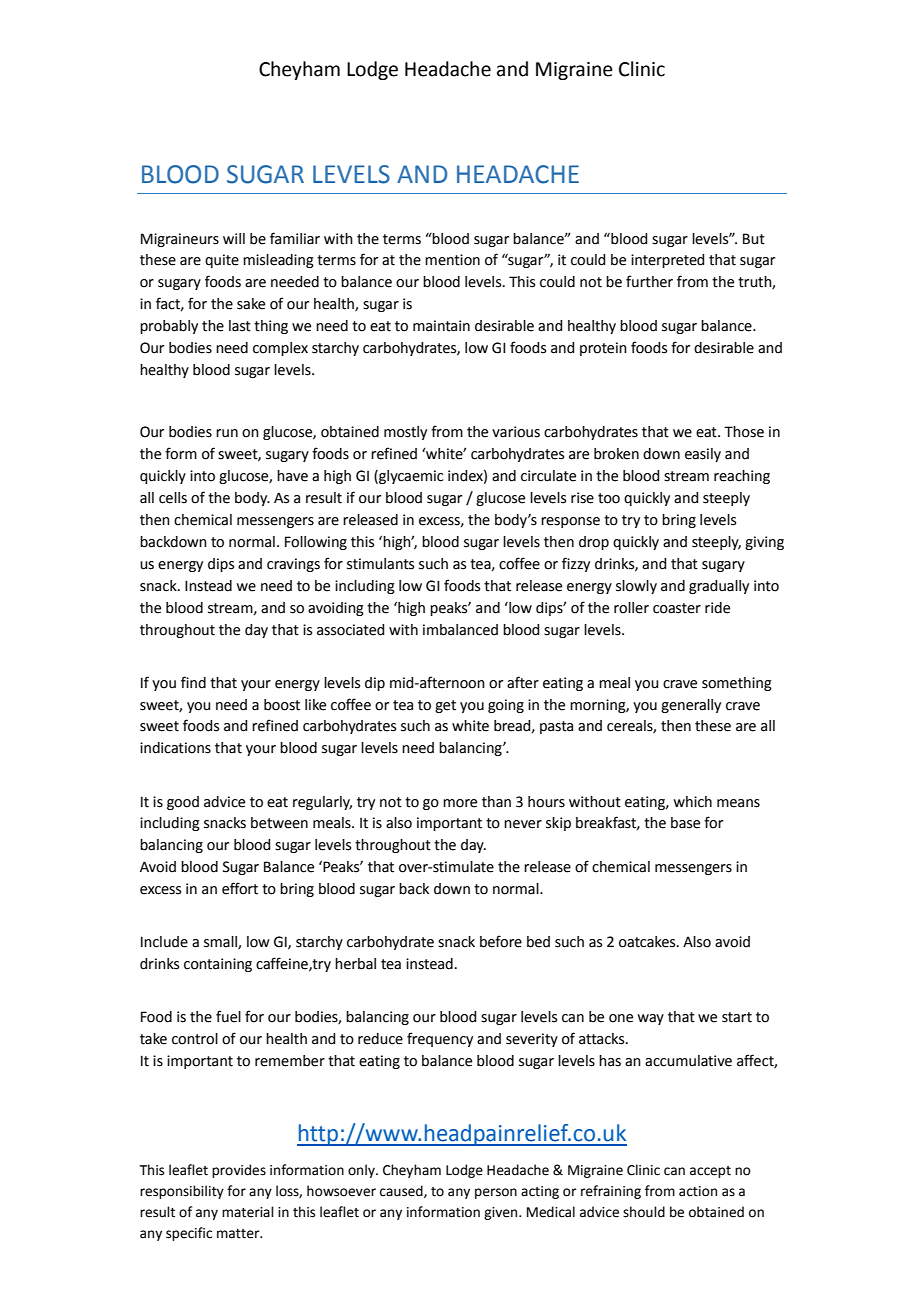 The image size is (924, 1308). I want to click on quite, so click(222, 261).
